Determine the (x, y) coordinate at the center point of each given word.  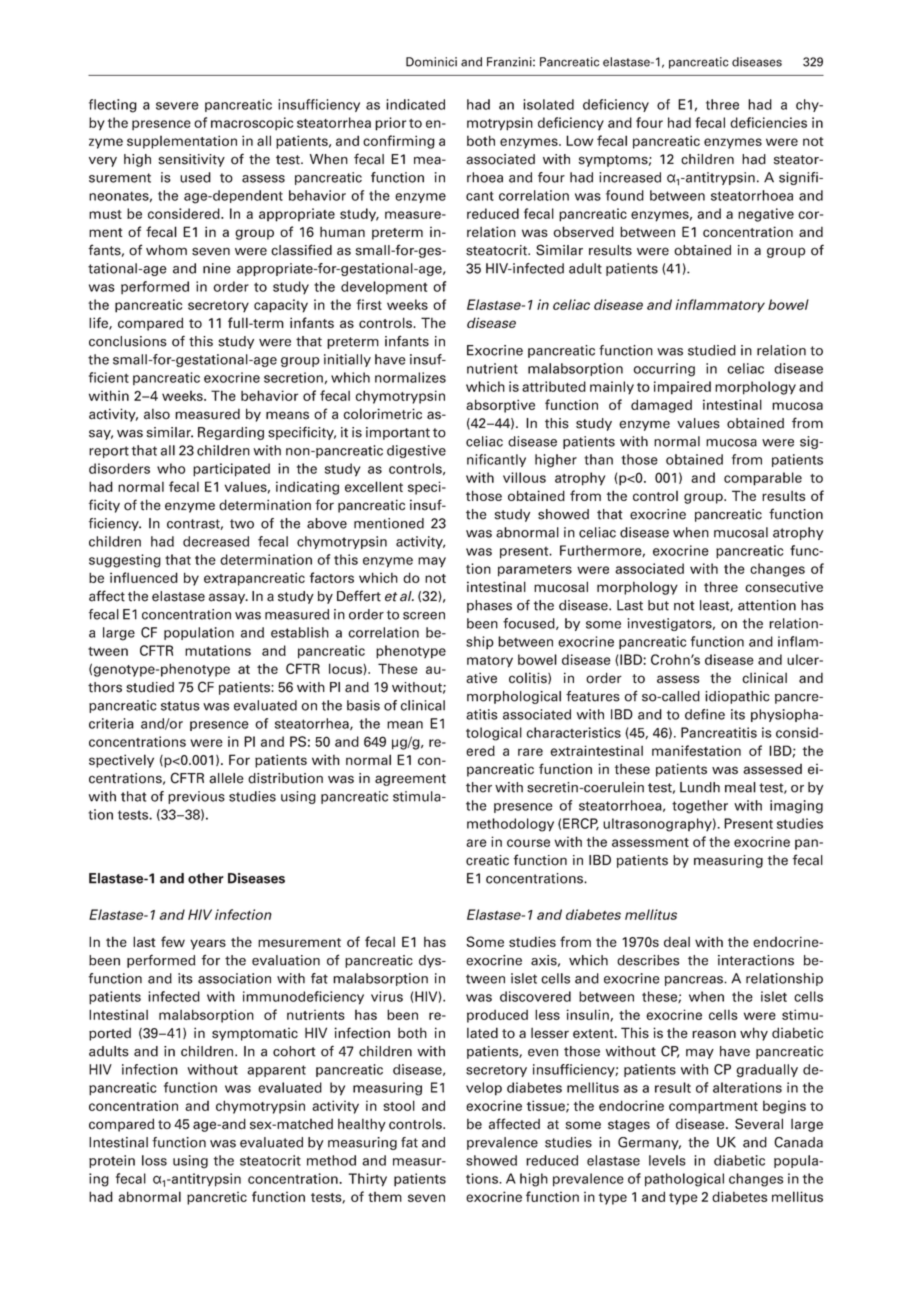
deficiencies (768, 122)
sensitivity (191, 160)
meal (740, 787)
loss (154, 1160)
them (385, 1197)
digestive (416, 451)
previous (196, 797)
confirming (399, 142)
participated (231, 470)
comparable (763, 479)
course (528, 843)
